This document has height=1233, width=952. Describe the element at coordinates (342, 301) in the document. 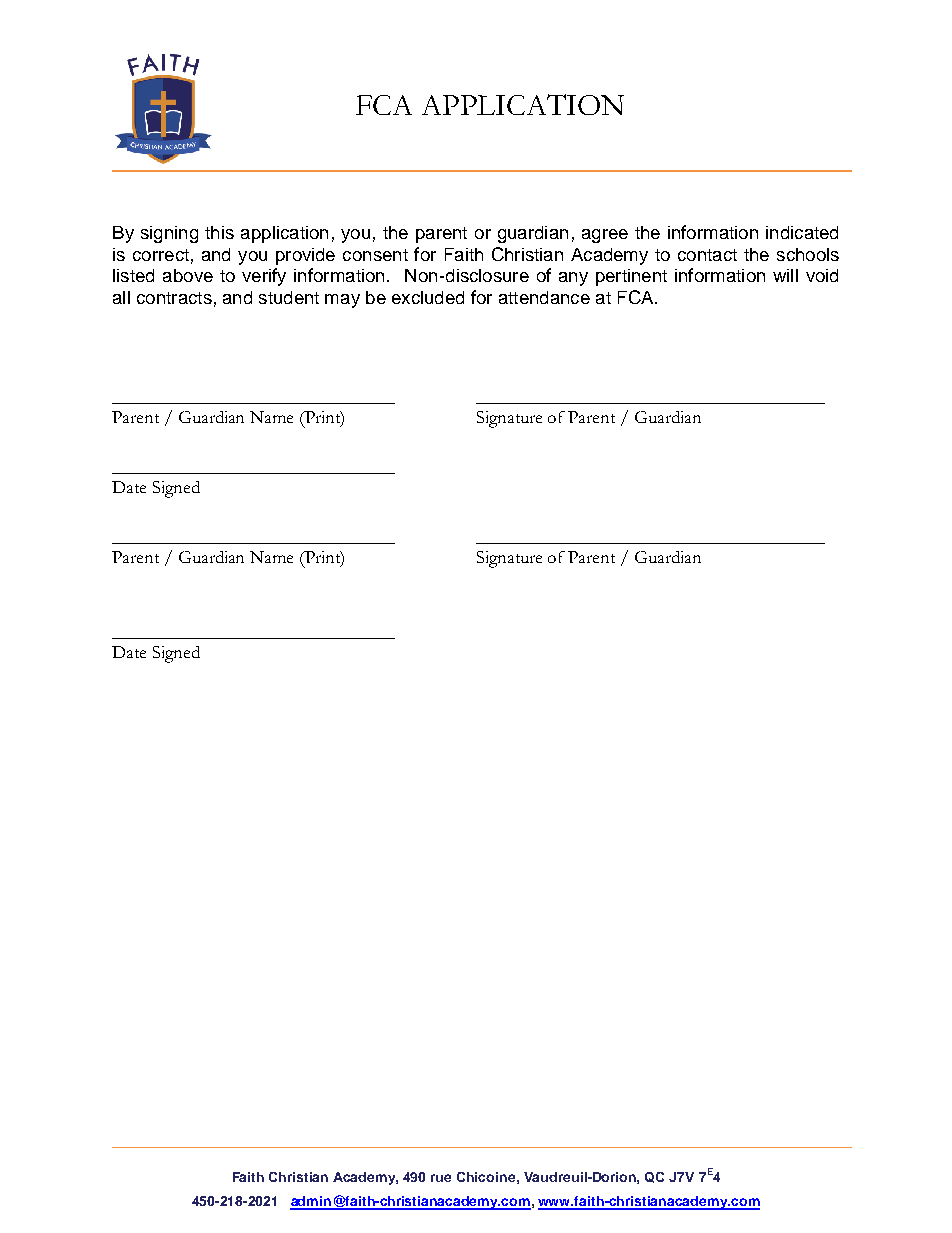

I see `may` at that location.
